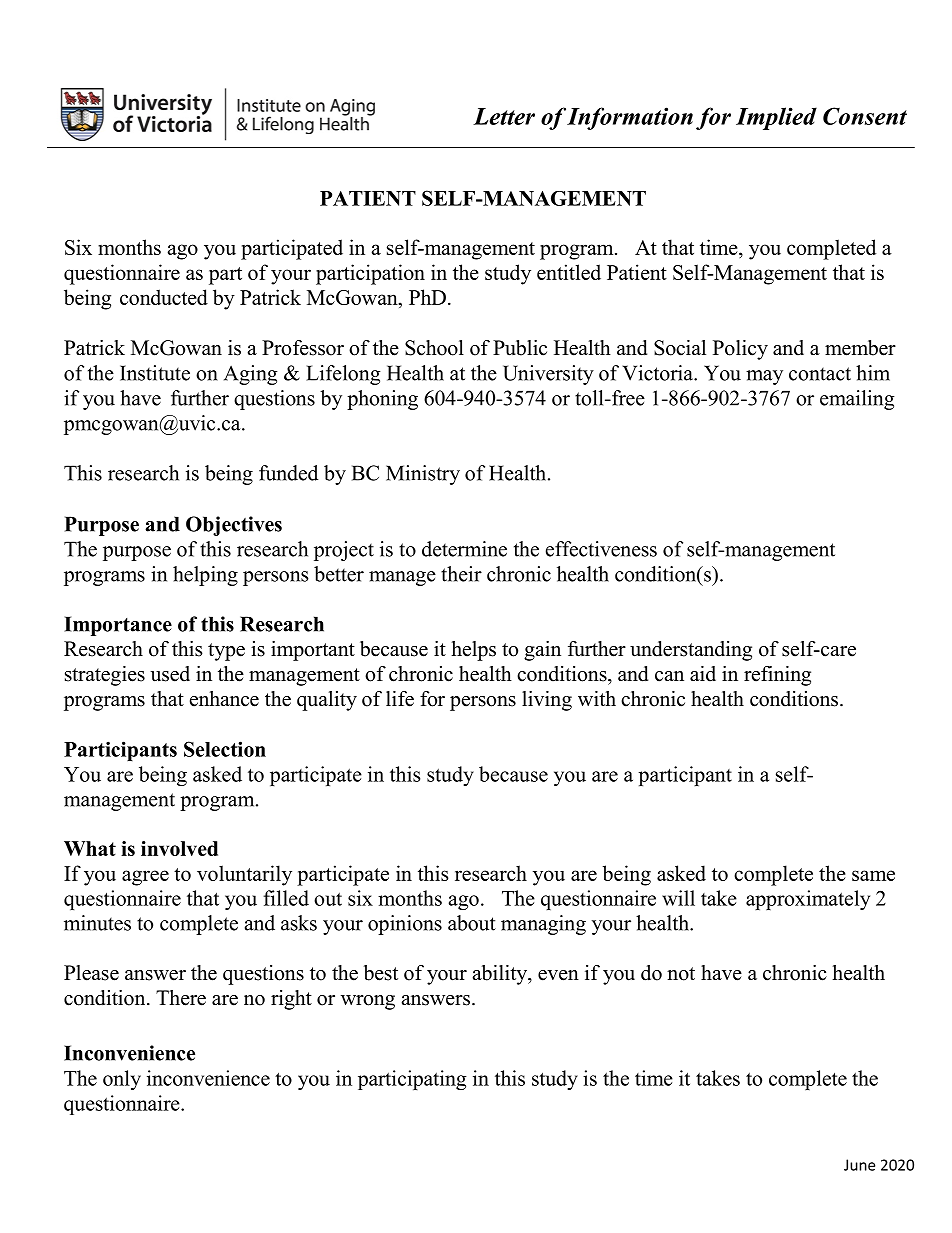  What do you see at coordinates (857, 400) in the screenshot?
I see `emailing` at bounding box center [857, 400].
